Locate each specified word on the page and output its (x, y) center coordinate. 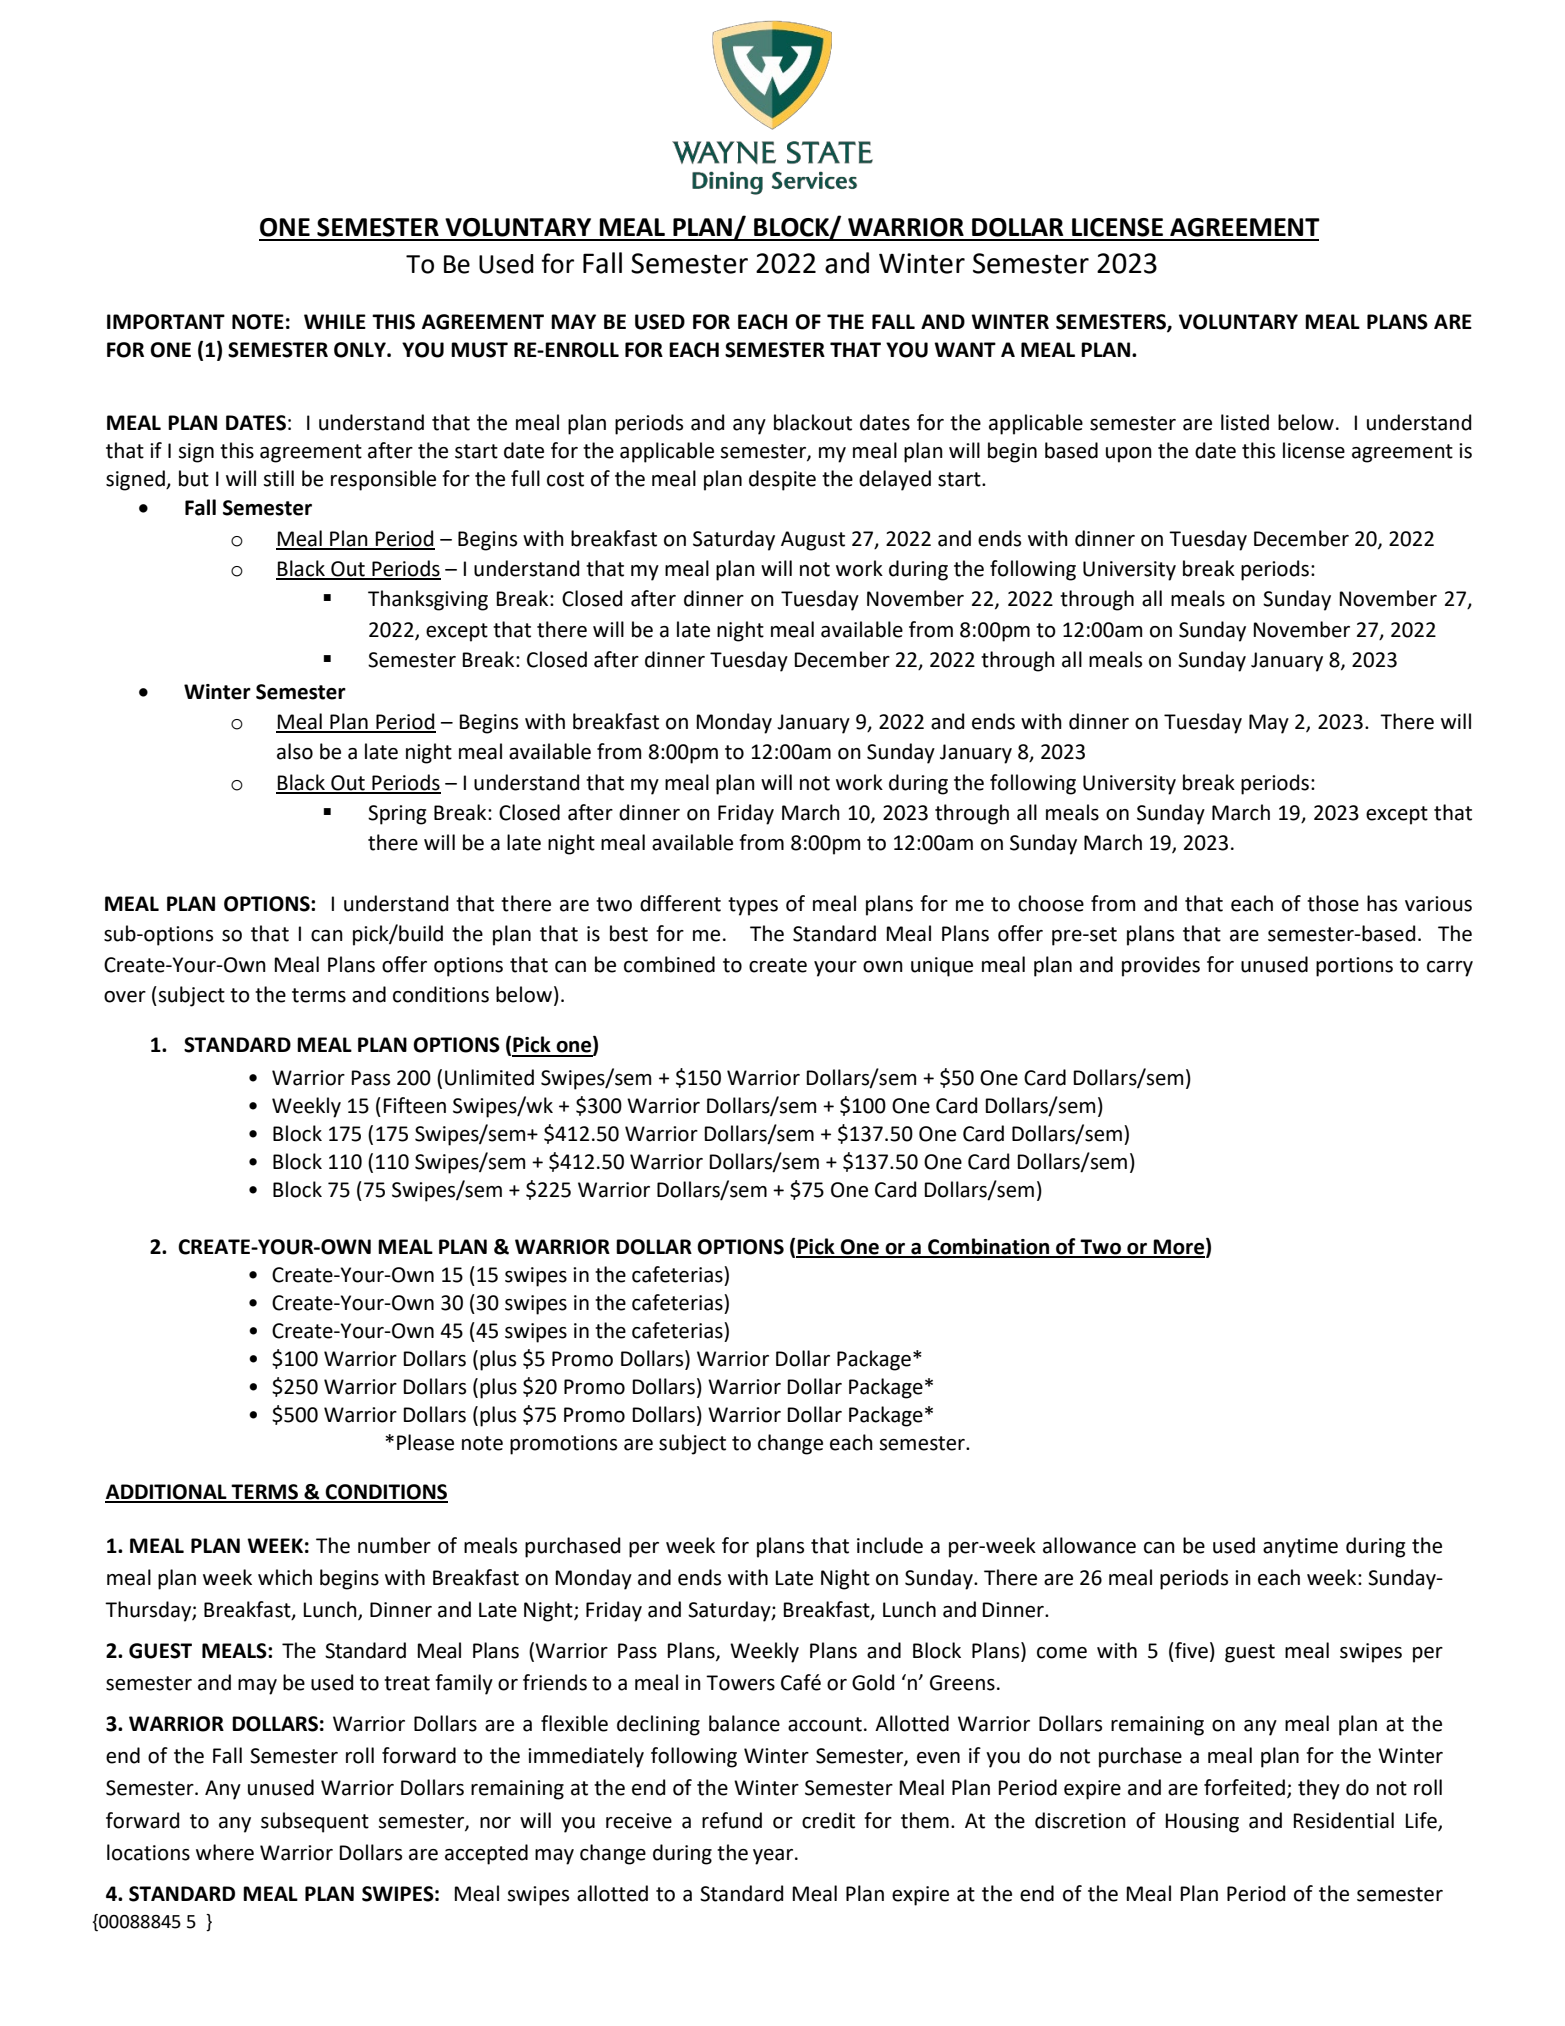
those (1333, 903)
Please (425, 1442)
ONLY (361, 350)
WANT (965, 349)
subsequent (315, 1822)
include (890, 1545)
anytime (1300, 1548)
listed (1245, 422)
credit (828, 1820)
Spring (397, 815)
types (753, 906)
